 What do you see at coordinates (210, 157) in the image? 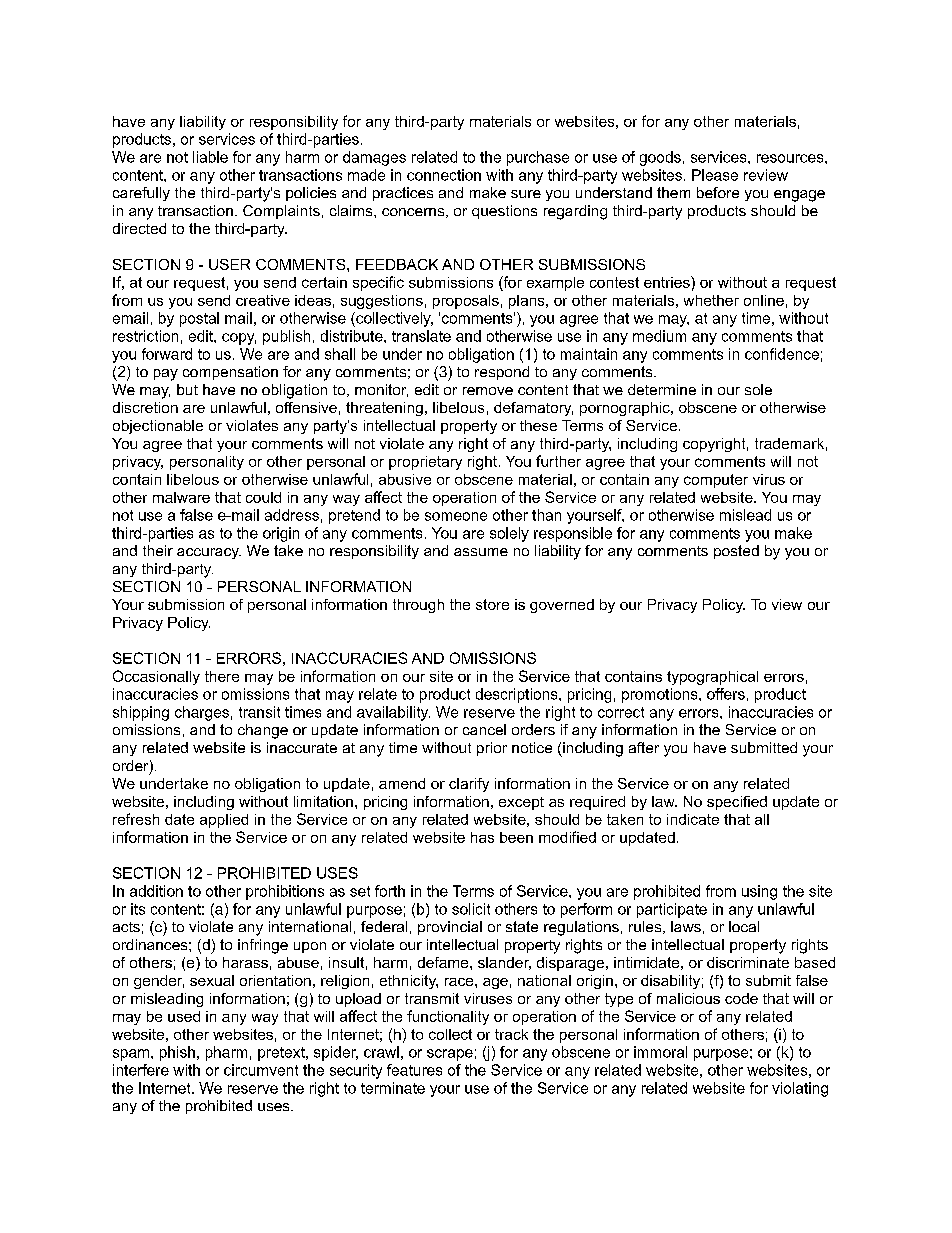
I see `liable` at bounding box center [210, 157].
